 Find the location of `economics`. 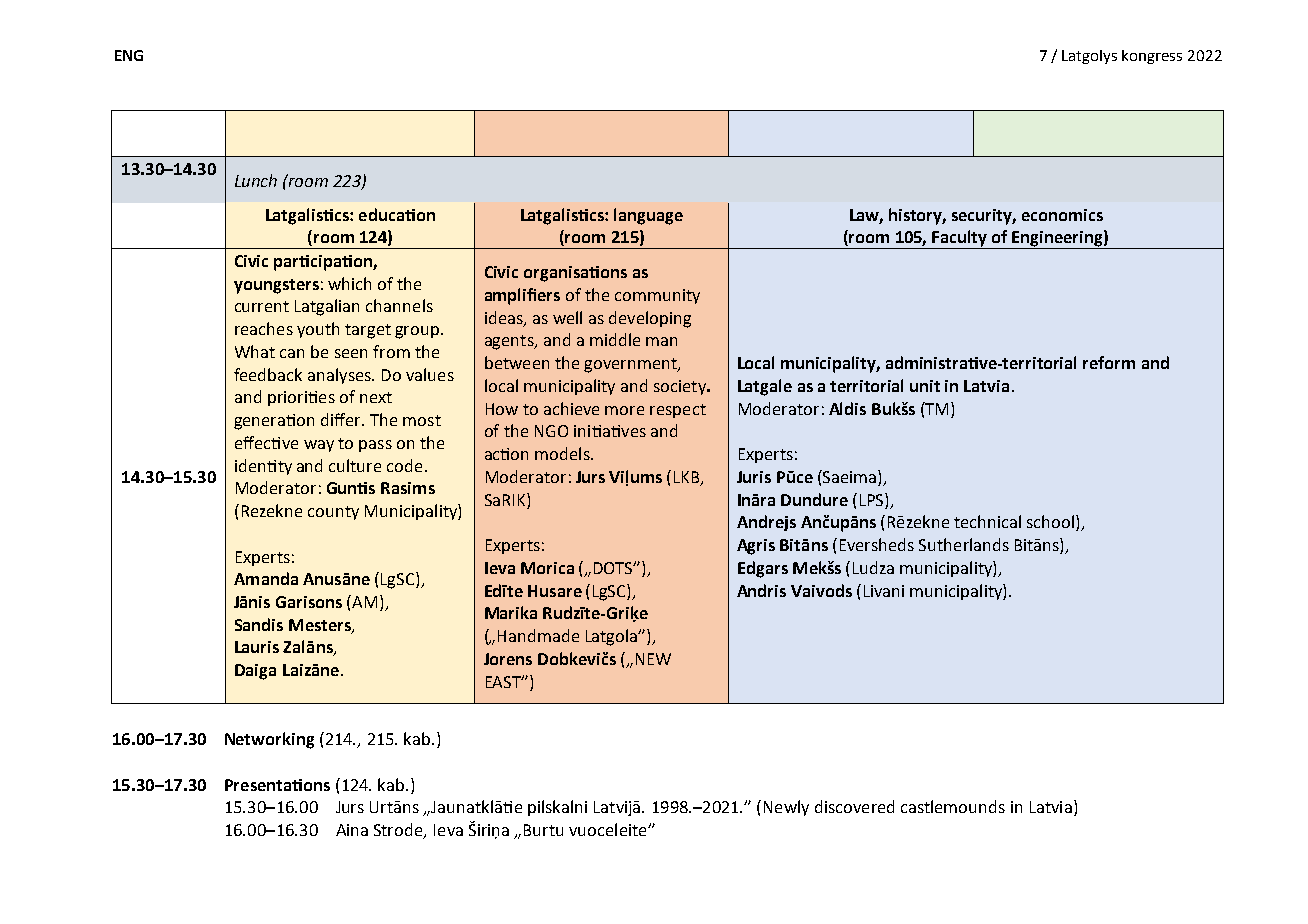

economics is located at coordinates (1062, 215).
